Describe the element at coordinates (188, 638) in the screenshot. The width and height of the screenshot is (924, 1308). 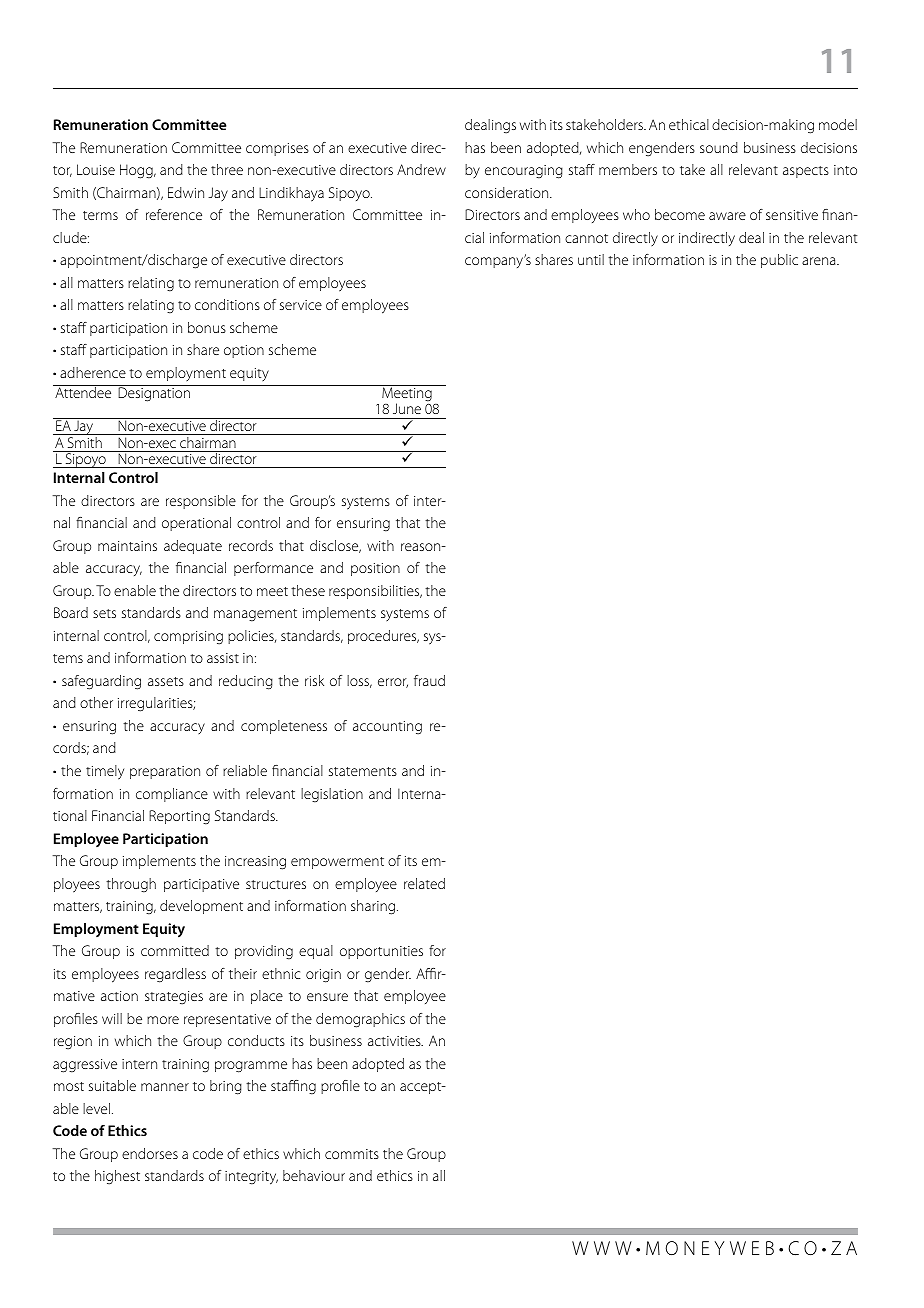
I see `comprising` at that location.
